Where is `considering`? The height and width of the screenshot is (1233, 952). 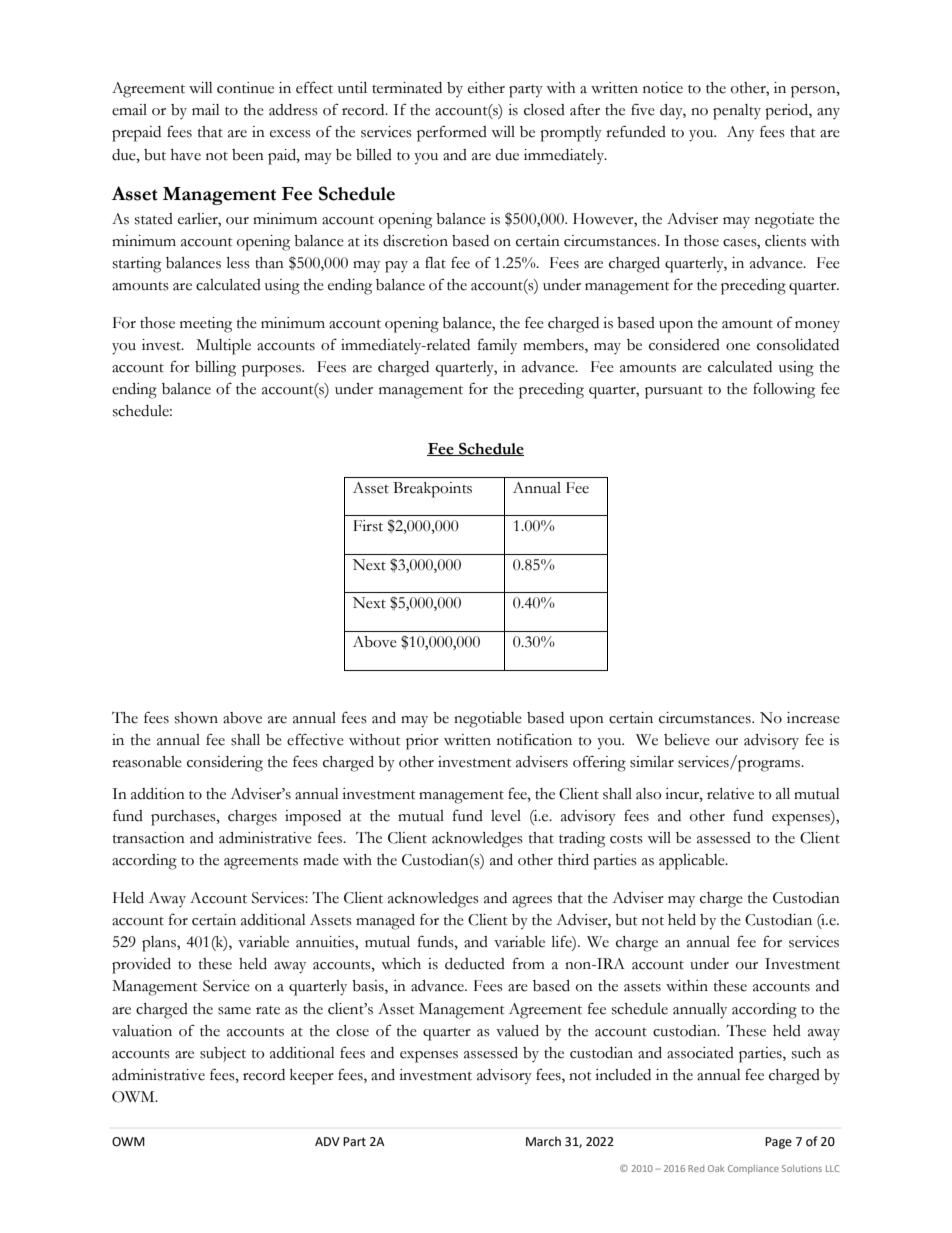 considering is located at coordinates (225, 764).
